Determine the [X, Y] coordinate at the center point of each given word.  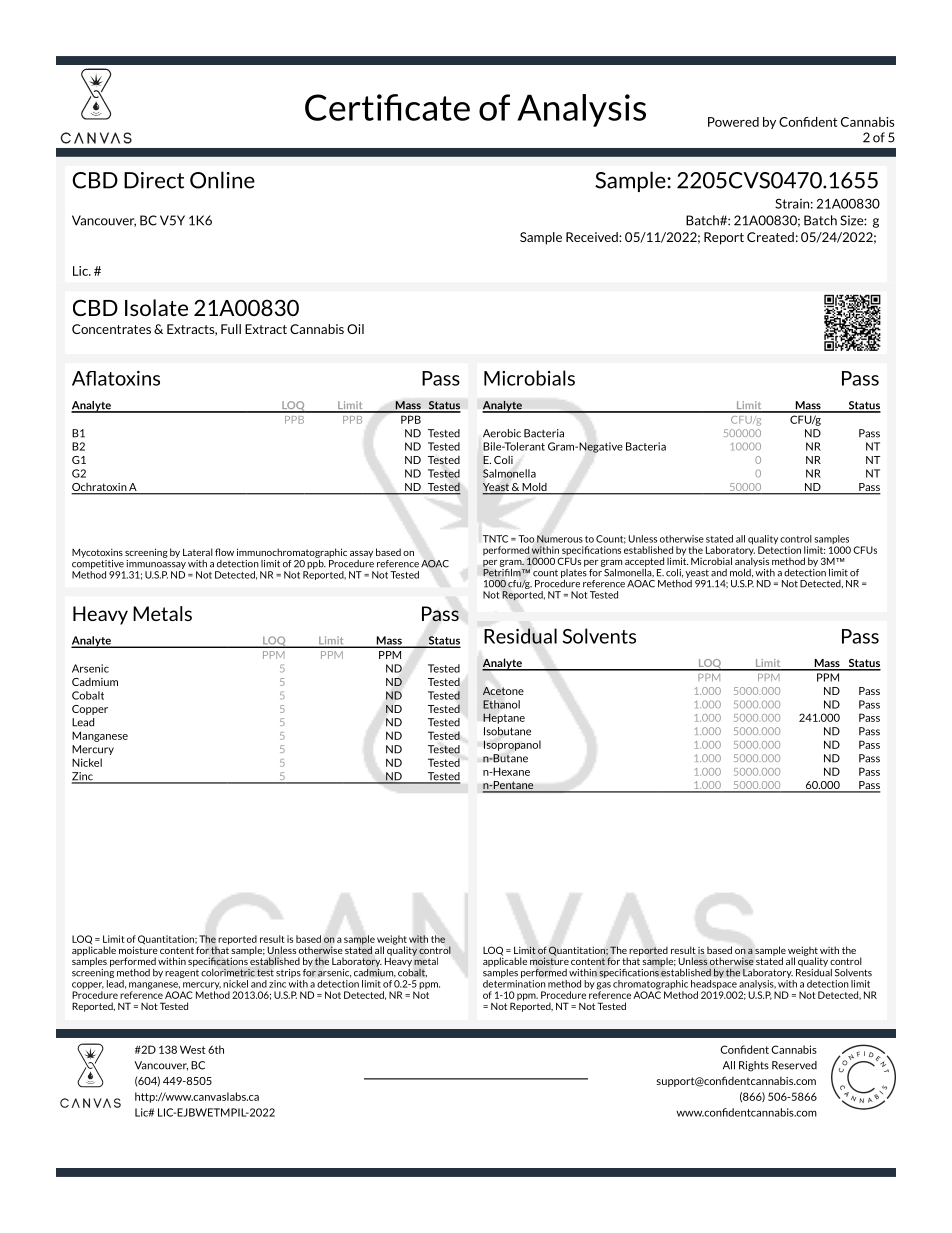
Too [526, 539]
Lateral [198, 552]
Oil [355, 329]
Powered [733, 122]
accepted [644, 562]
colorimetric [228, 973]
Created [770, 237]
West [192, 1049]
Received [593, 237]
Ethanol [501, 704]
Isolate [156, 307]
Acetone [503, 691]
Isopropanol [512, 745]
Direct [154, 180]
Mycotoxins [97, 553]
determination [514, 984]
